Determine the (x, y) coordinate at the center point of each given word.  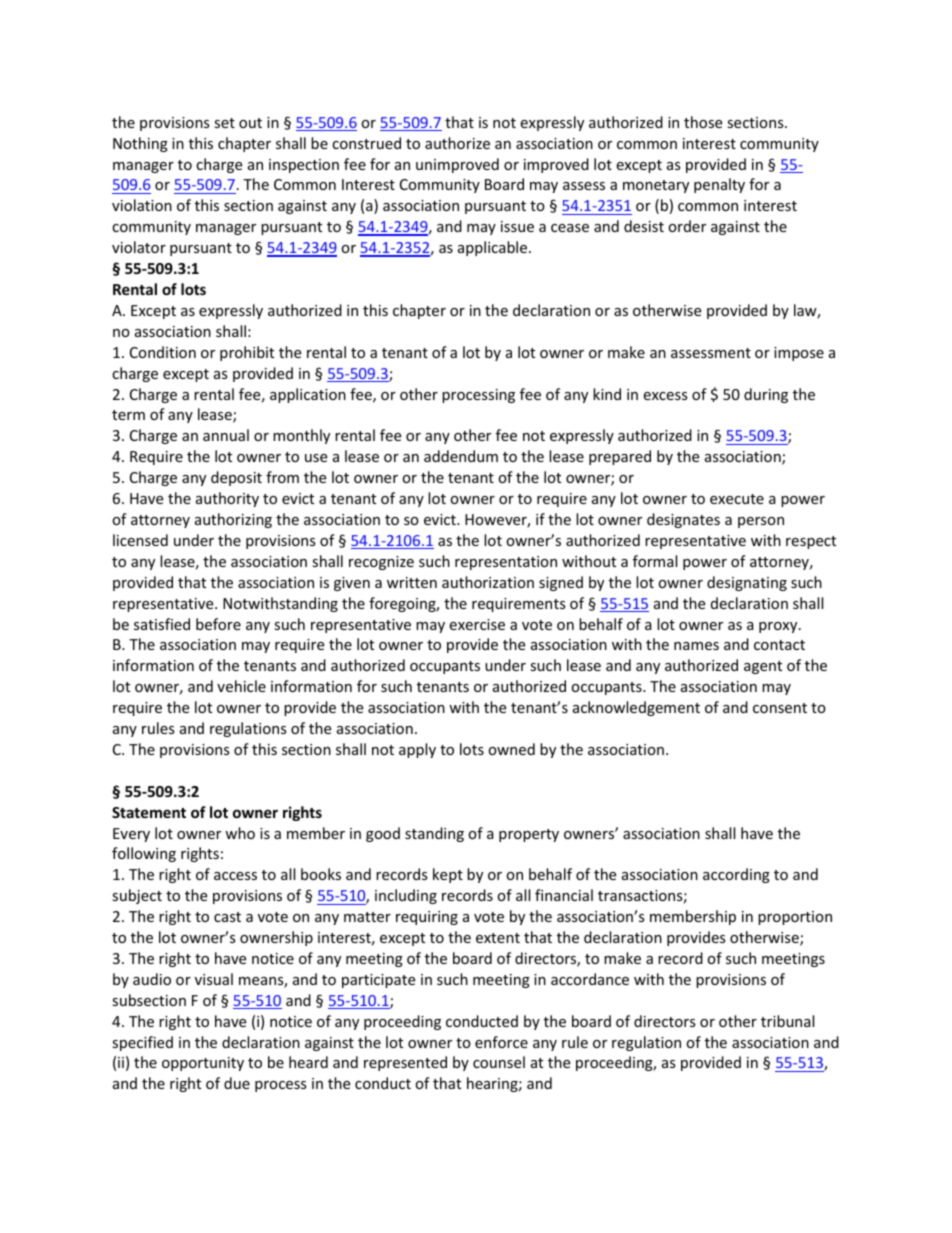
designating (747, 583)
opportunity (203, 1064)
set (224, 123)
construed (366, 143)
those (703, 122)
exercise (477, 624)
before (218, 624)
